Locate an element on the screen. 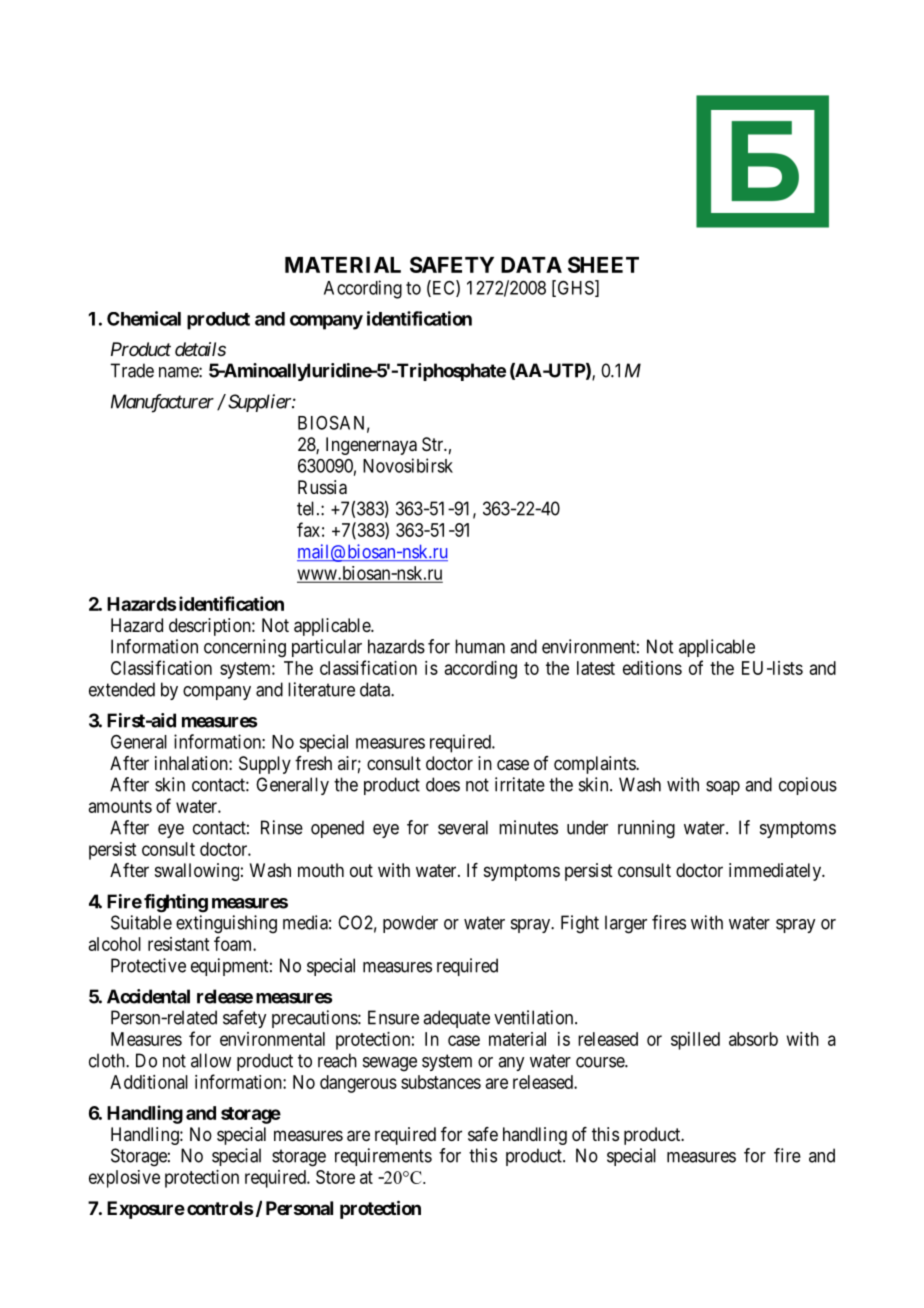 This screenshot has width=924, height=1308. editions is located at coordinates (652, 668).
